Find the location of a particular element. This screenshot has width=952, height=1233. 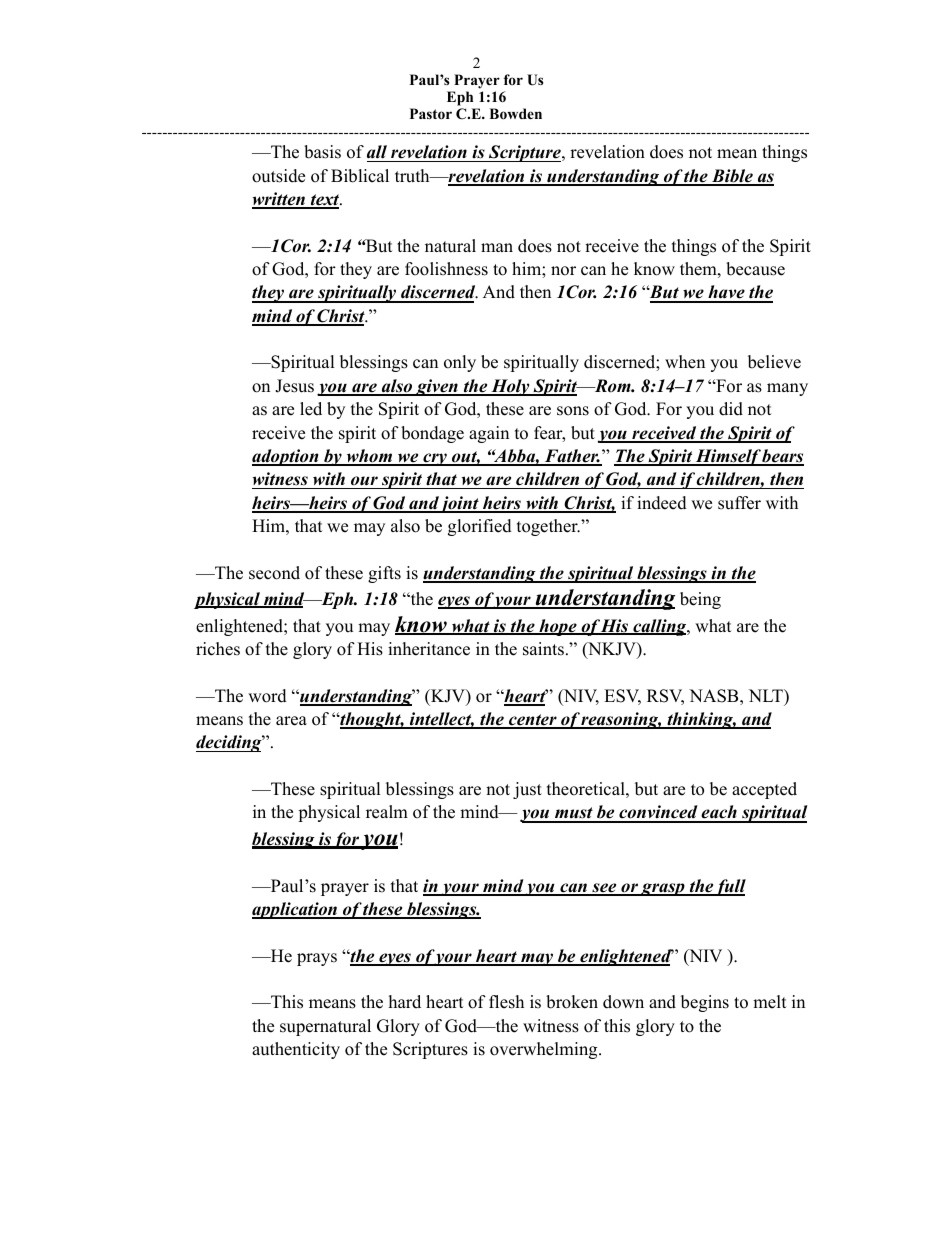

suffer is located at coordinates (739, 503).
